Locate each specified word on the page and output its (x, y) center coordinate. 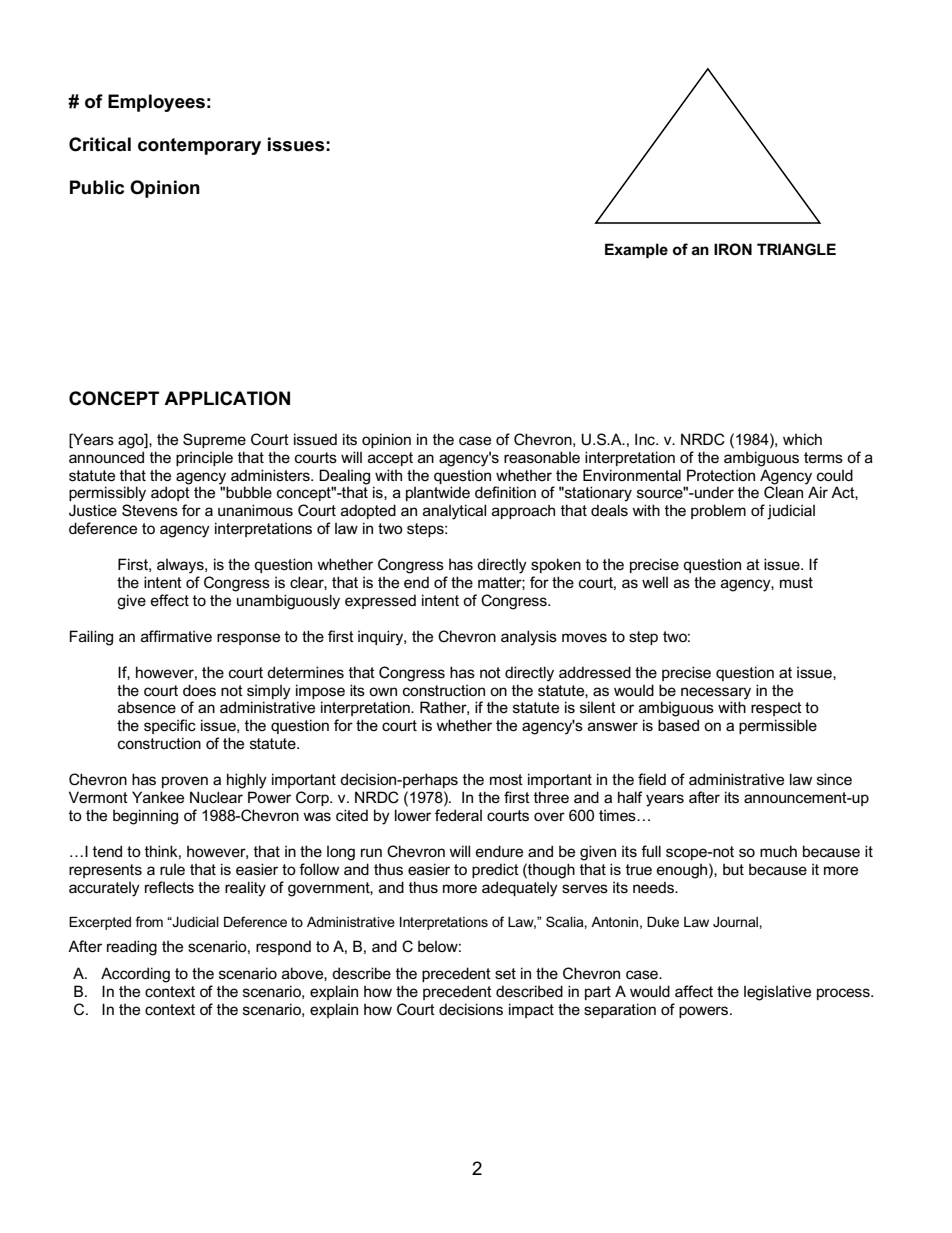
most (506, 779)
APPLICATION (227, 398)
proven (185, 782)
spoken (556, 565)
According (135, 975)
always (181, 566)
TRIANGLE (796, 249)
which (802, 439)
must (796, 582)
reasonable (542, 457)
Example (636, 250)
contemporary (199, 146)
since (834, 779)
